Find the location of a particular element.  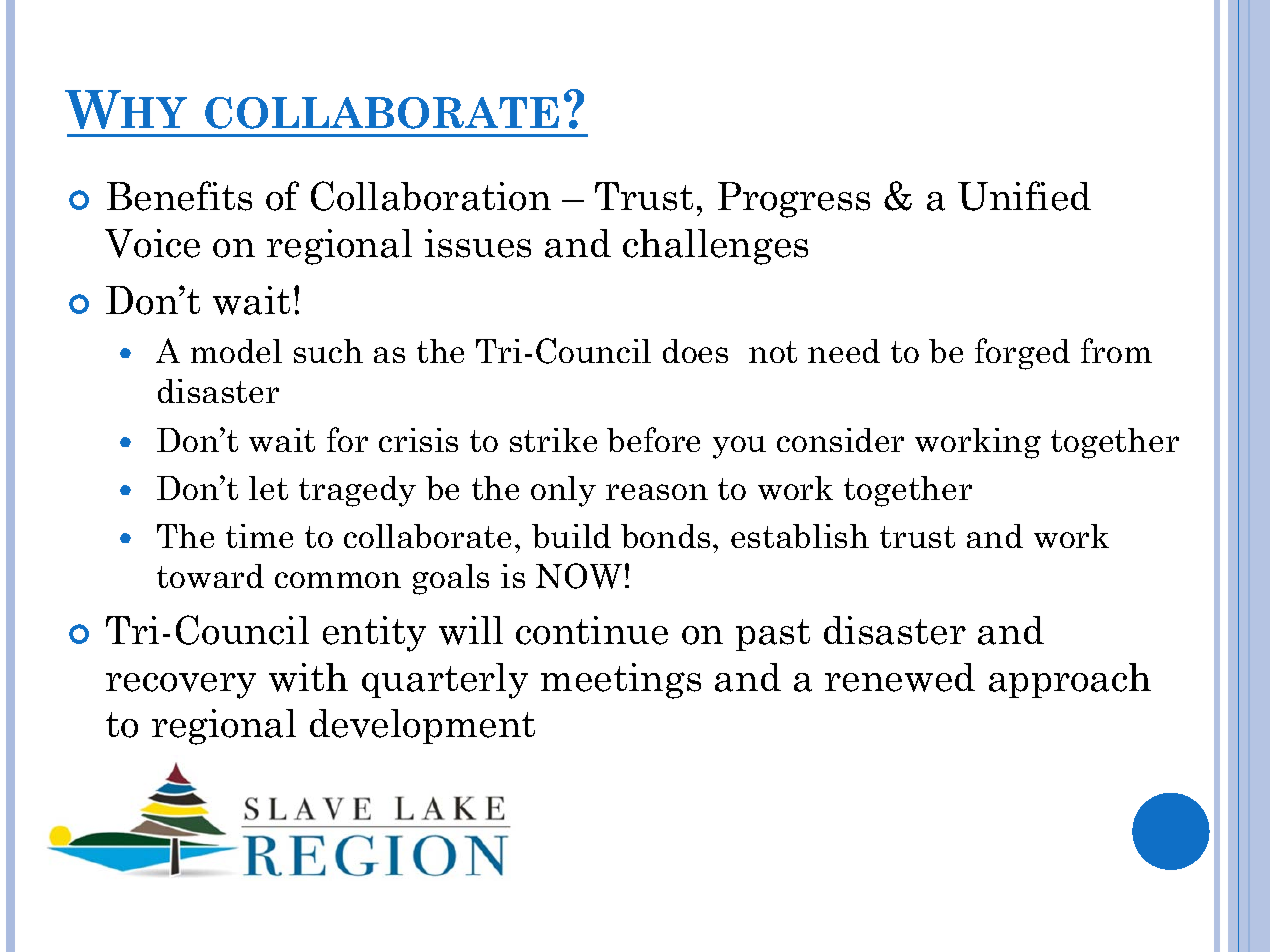

Unified is located at coordinates (1024, 196).
